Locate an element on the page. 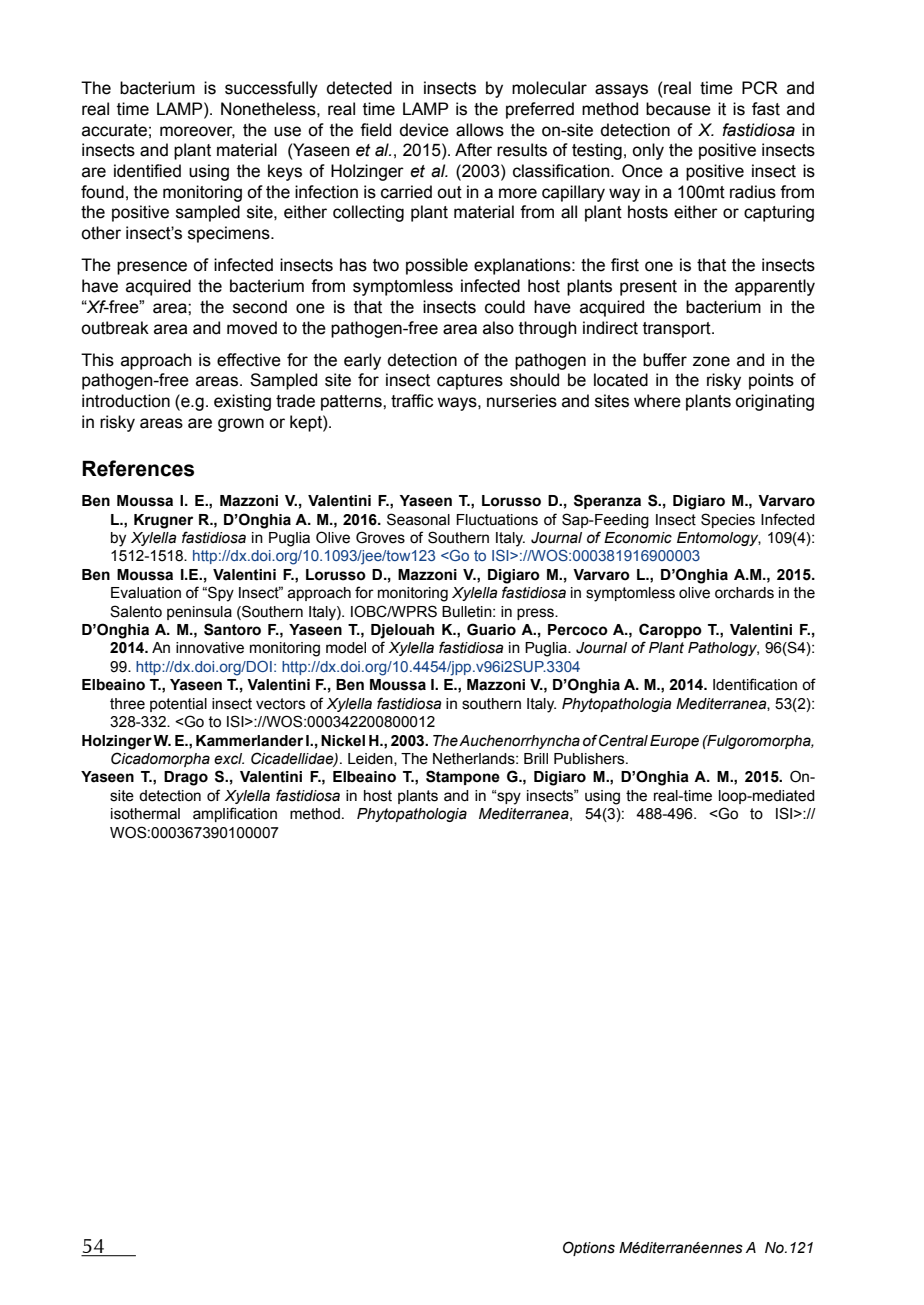 The width and height of the document is (924, 1305). accurate is located at coordinates (114, 130).
